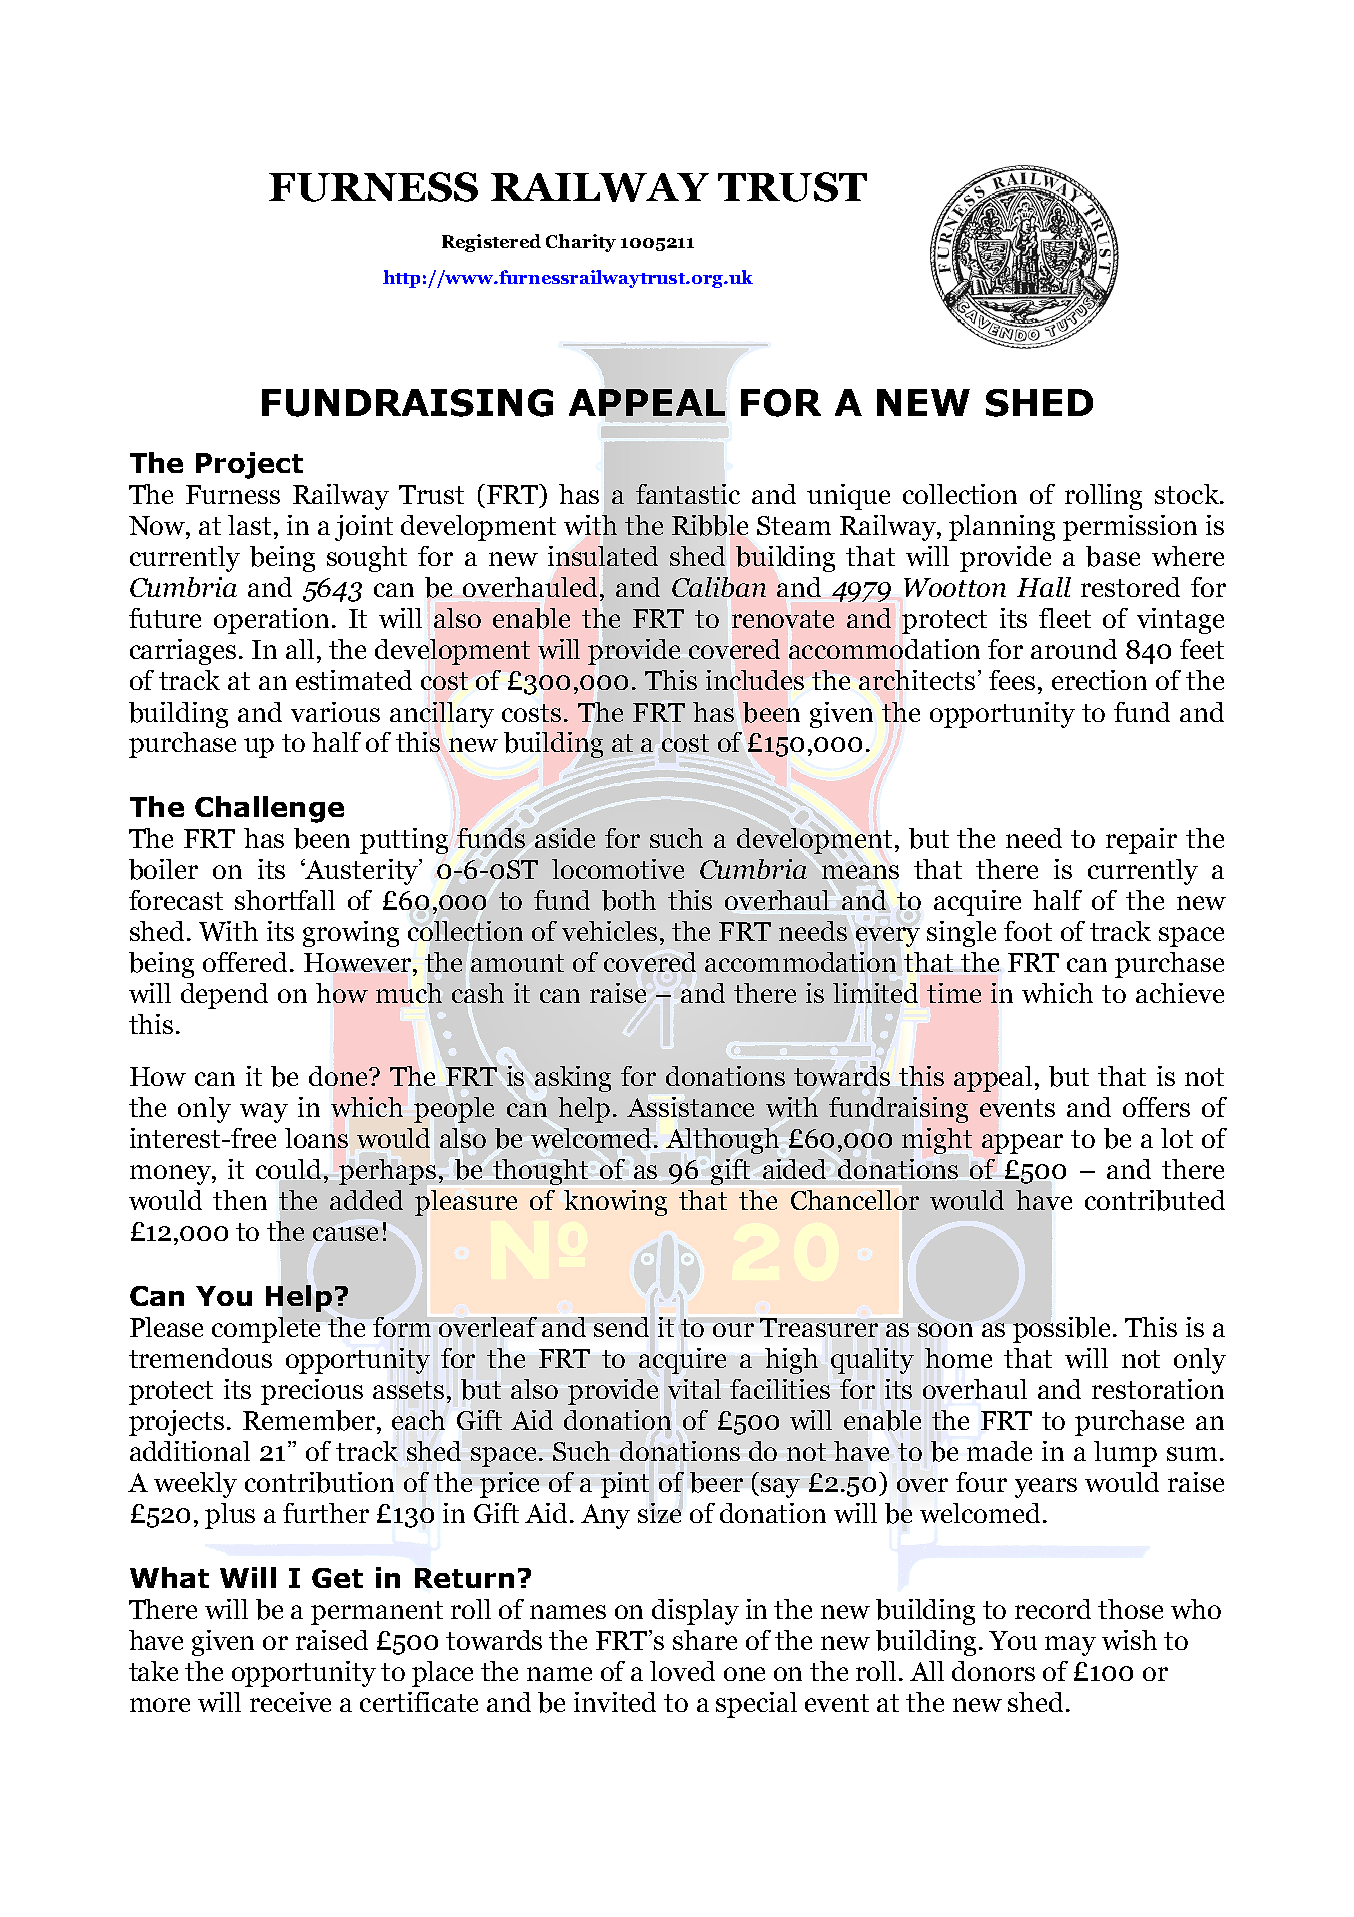  Describe the element at coordinates (290, 1702) in the image. I see `receive` at that location.
